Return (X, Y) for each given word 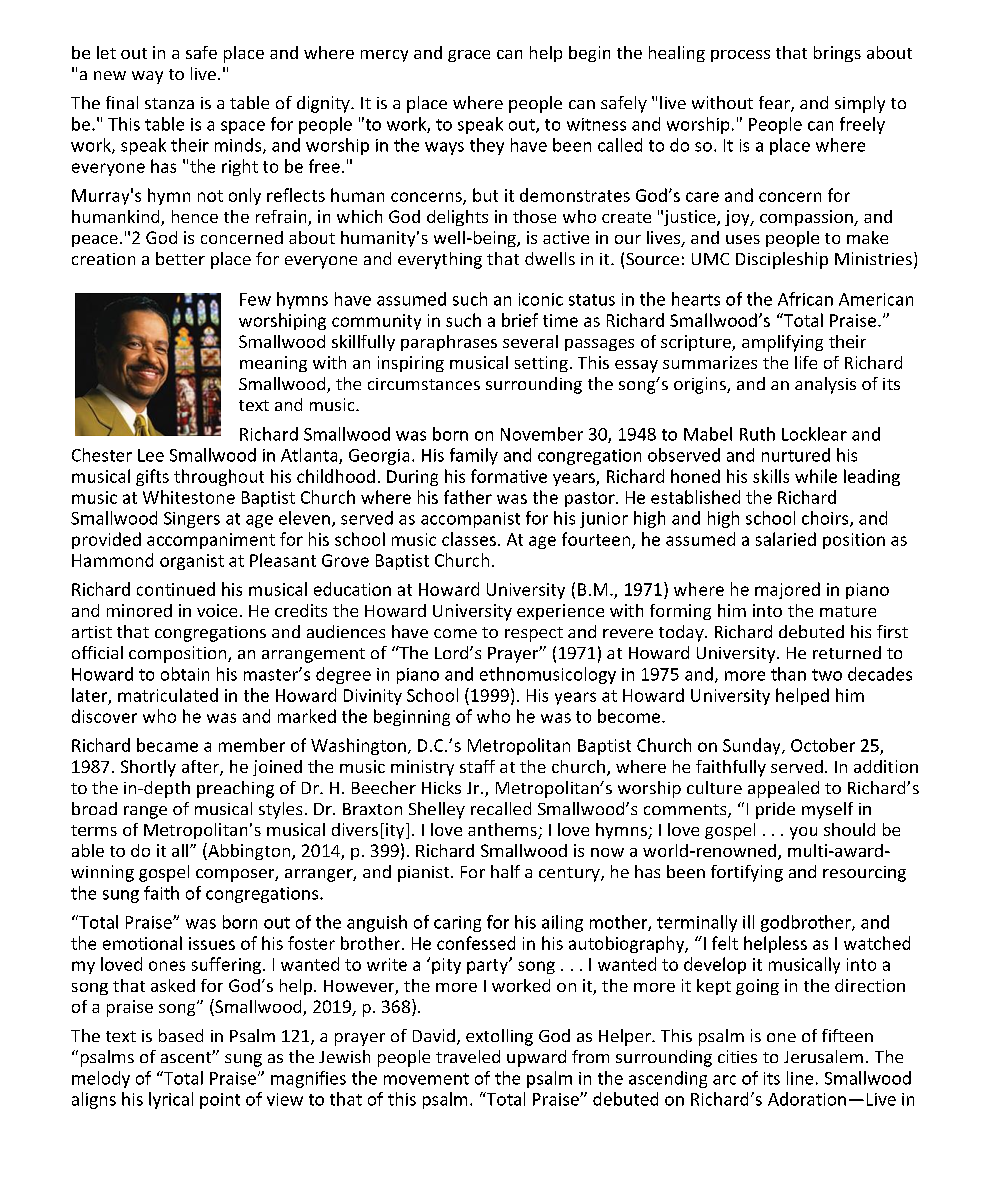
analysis (825, 385)
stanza (169, 103)
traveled (468, 1056)
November (542, 434)
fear (775, 104)
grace (469, 56)
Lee (151, 455)
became (167, 745)
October (823, 745)
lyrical (171, 1100)
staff (477, 766)
